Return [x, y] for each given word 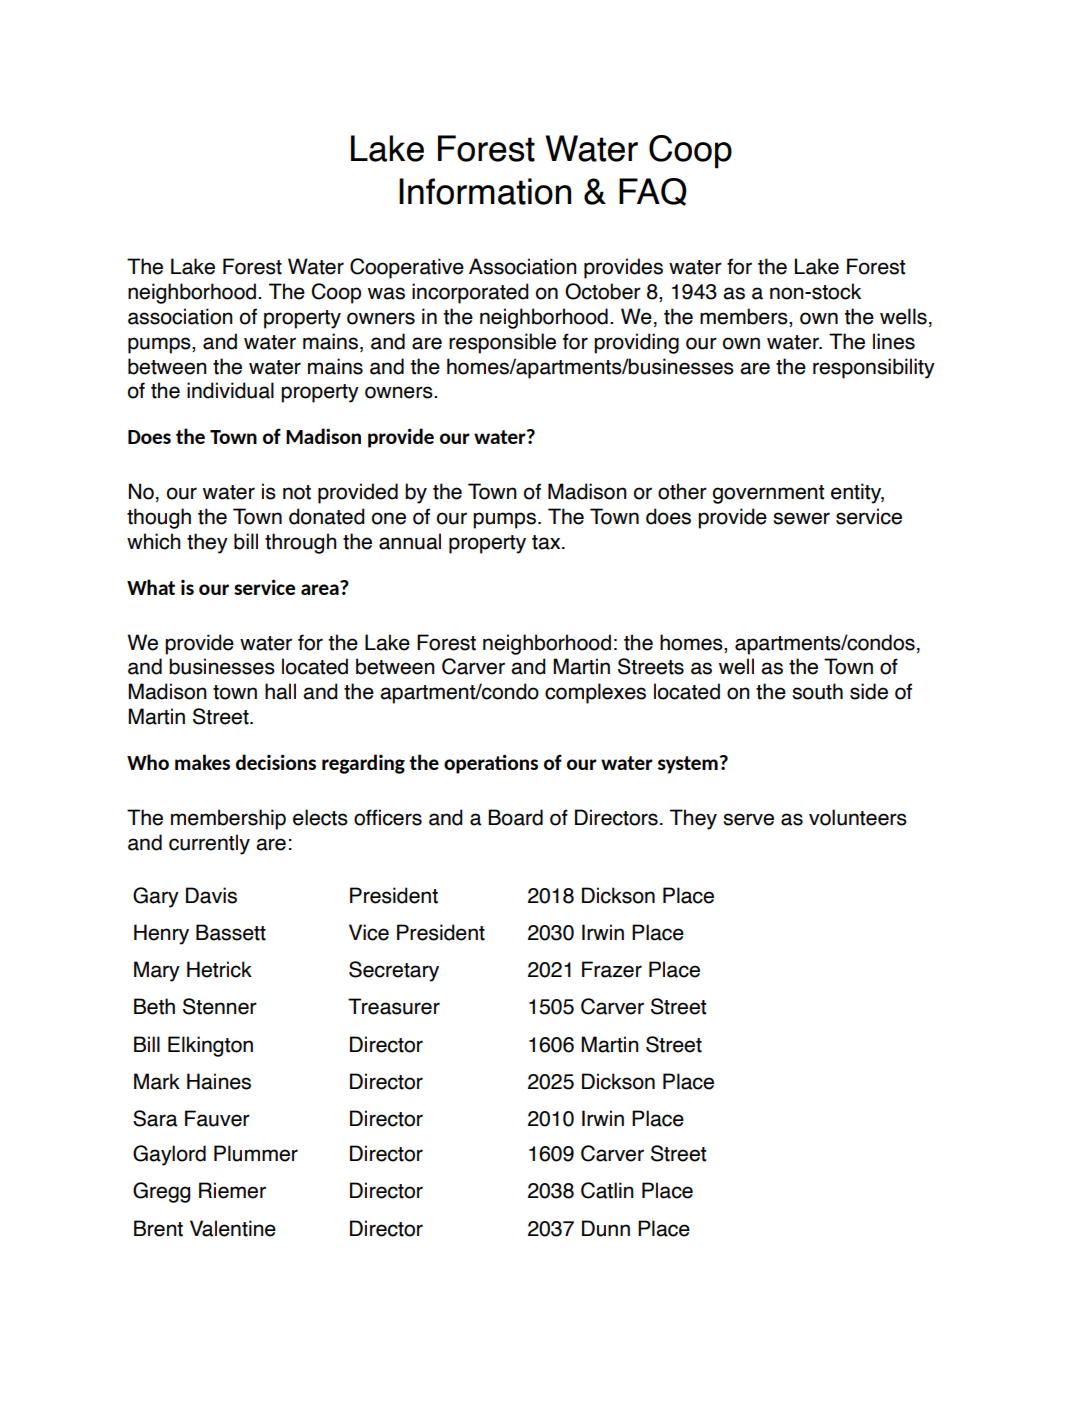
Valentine [233, 1228]
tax [547, 542]
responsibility [874, 368]
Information [485, 191]
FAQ [653, 192]
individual [230, 390]
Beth [154, 1006]
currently [209, 844]
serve [748, 819]
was [386, 293]
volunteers [858, 817]
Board [515, 817]
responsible [502, 343]
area [320, 589]
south [817, 691]
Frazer [612, 969]
